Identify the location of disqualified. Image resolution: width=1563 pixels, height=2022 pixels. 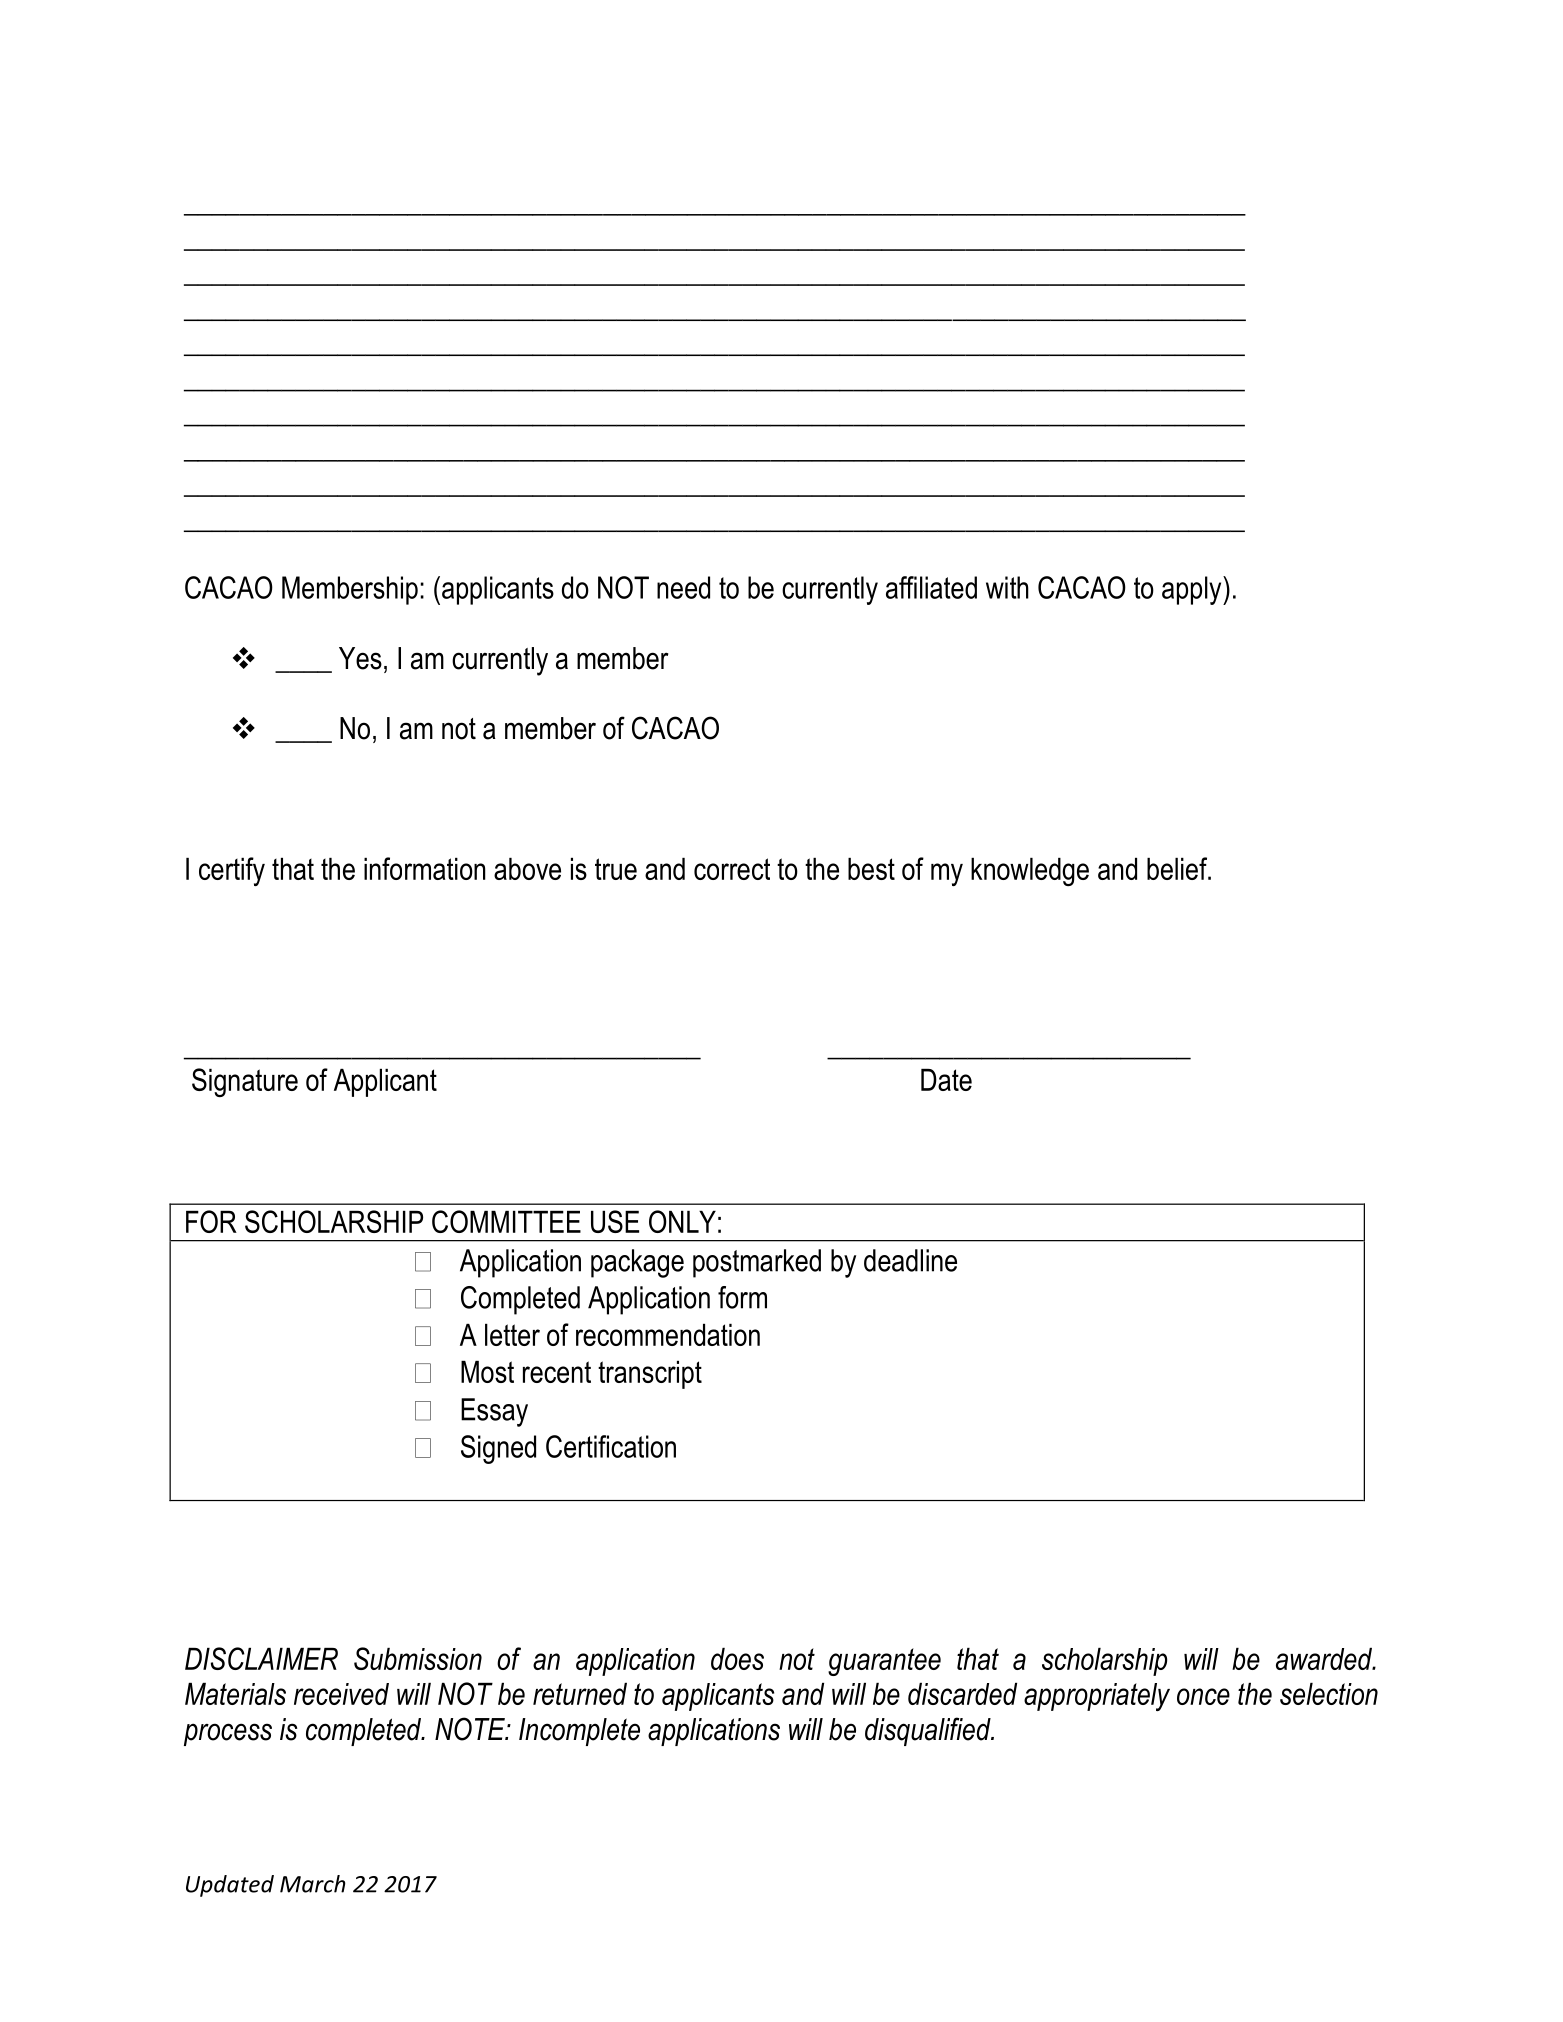
(929, 1731).
